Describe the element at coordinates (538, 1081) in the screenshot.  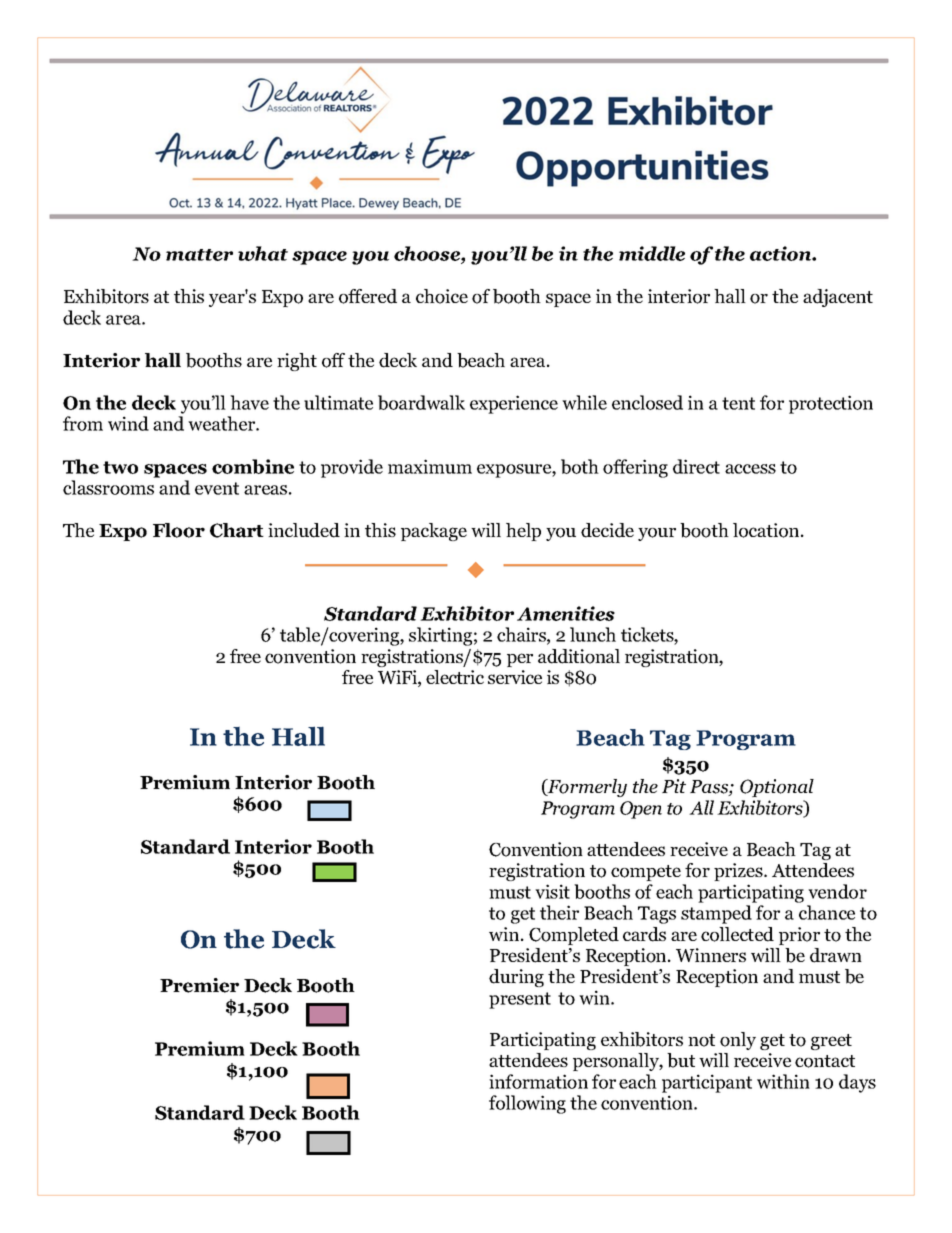
I see `information` at that location.
